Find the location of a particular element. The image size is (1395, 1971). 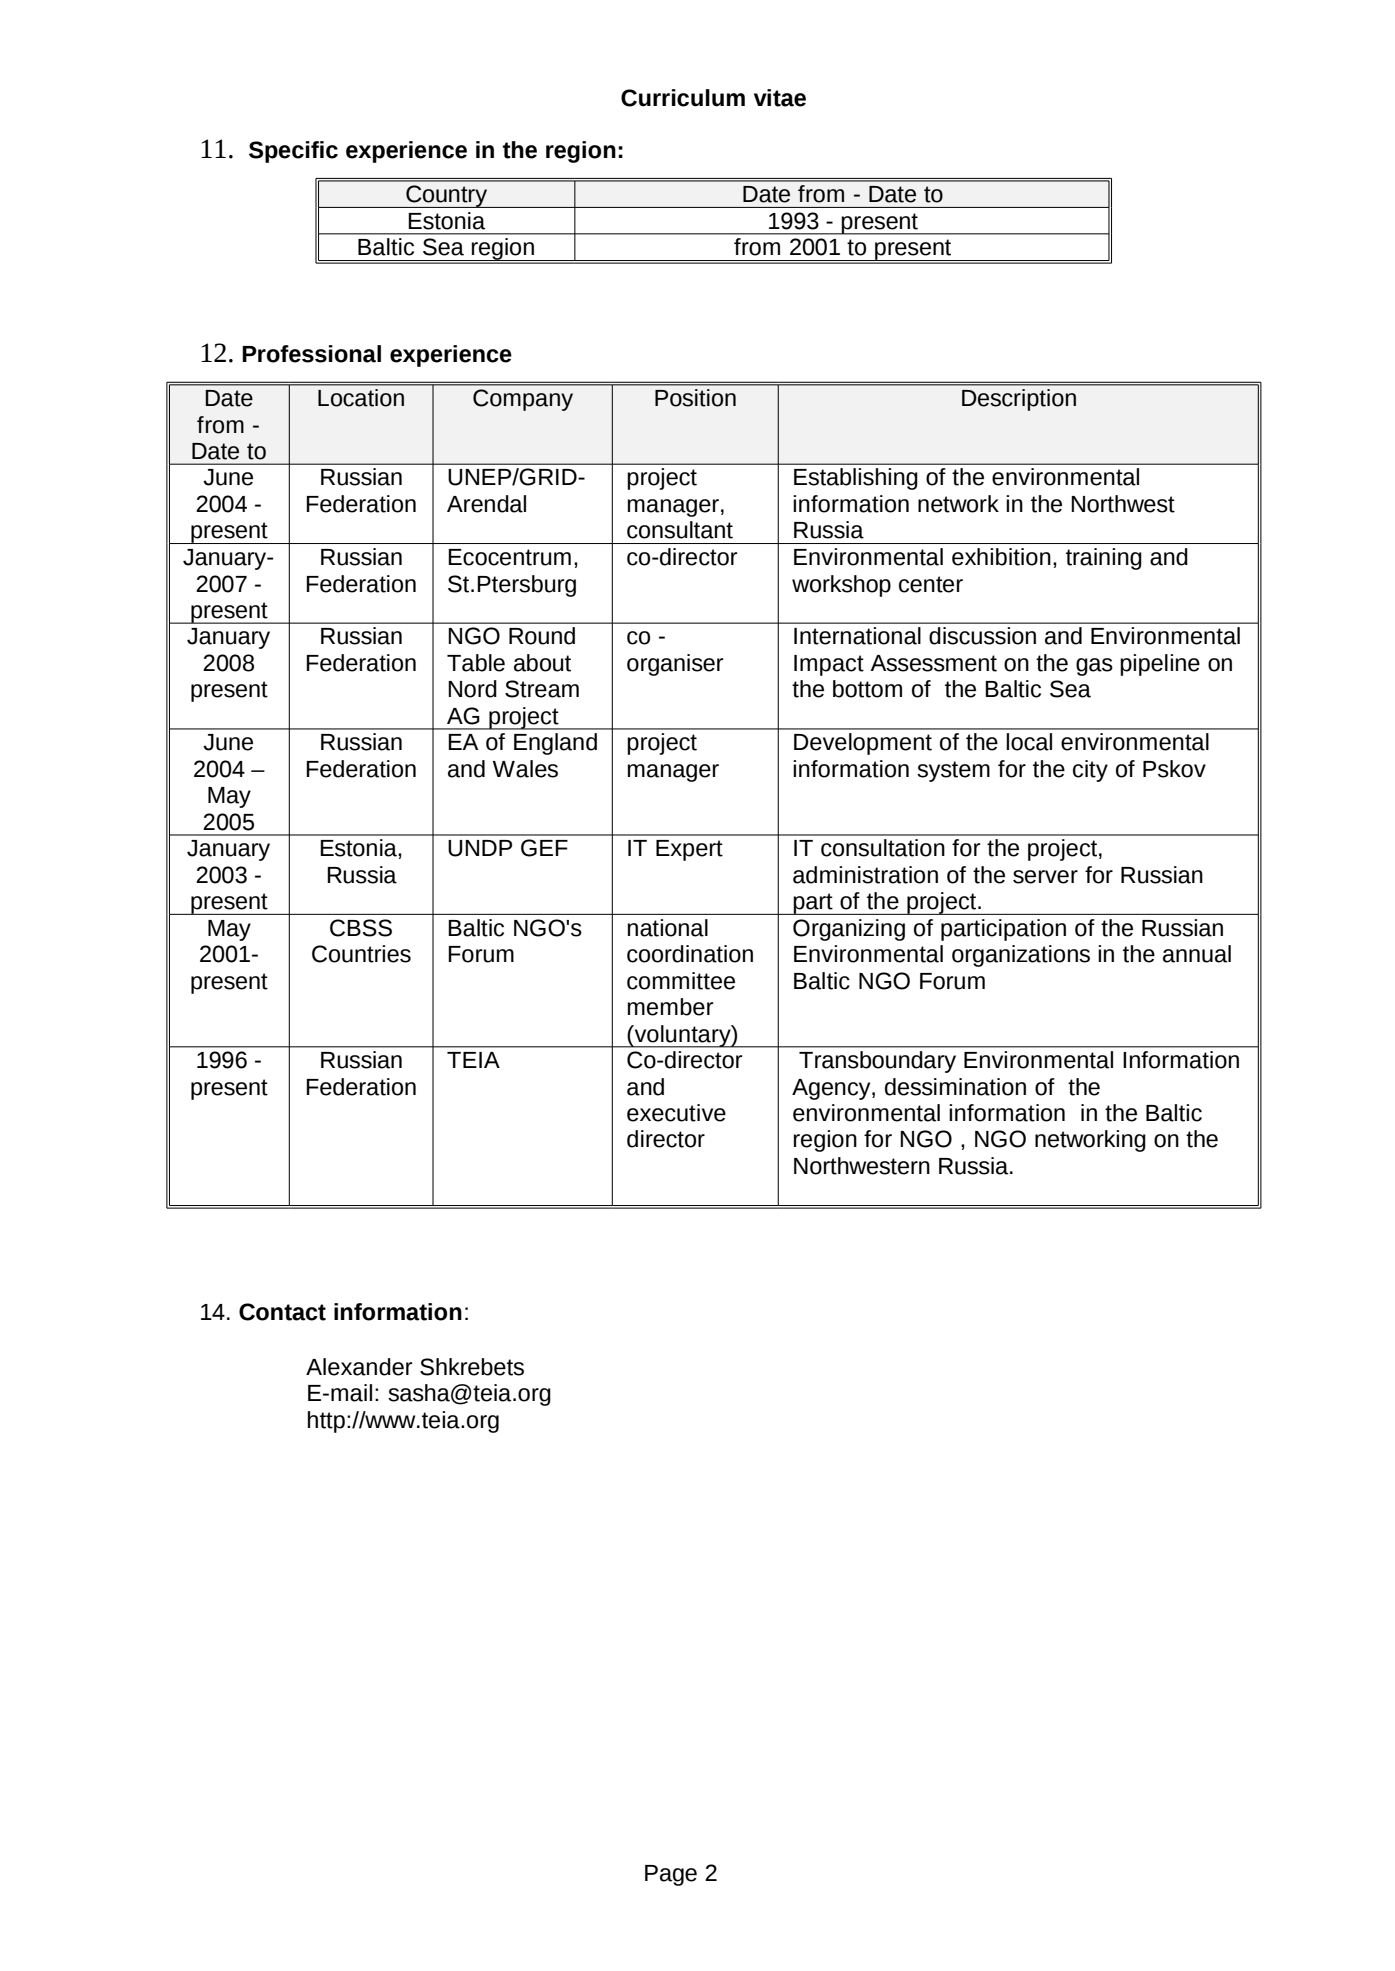

vitae is located at coordinates (780, 98).
